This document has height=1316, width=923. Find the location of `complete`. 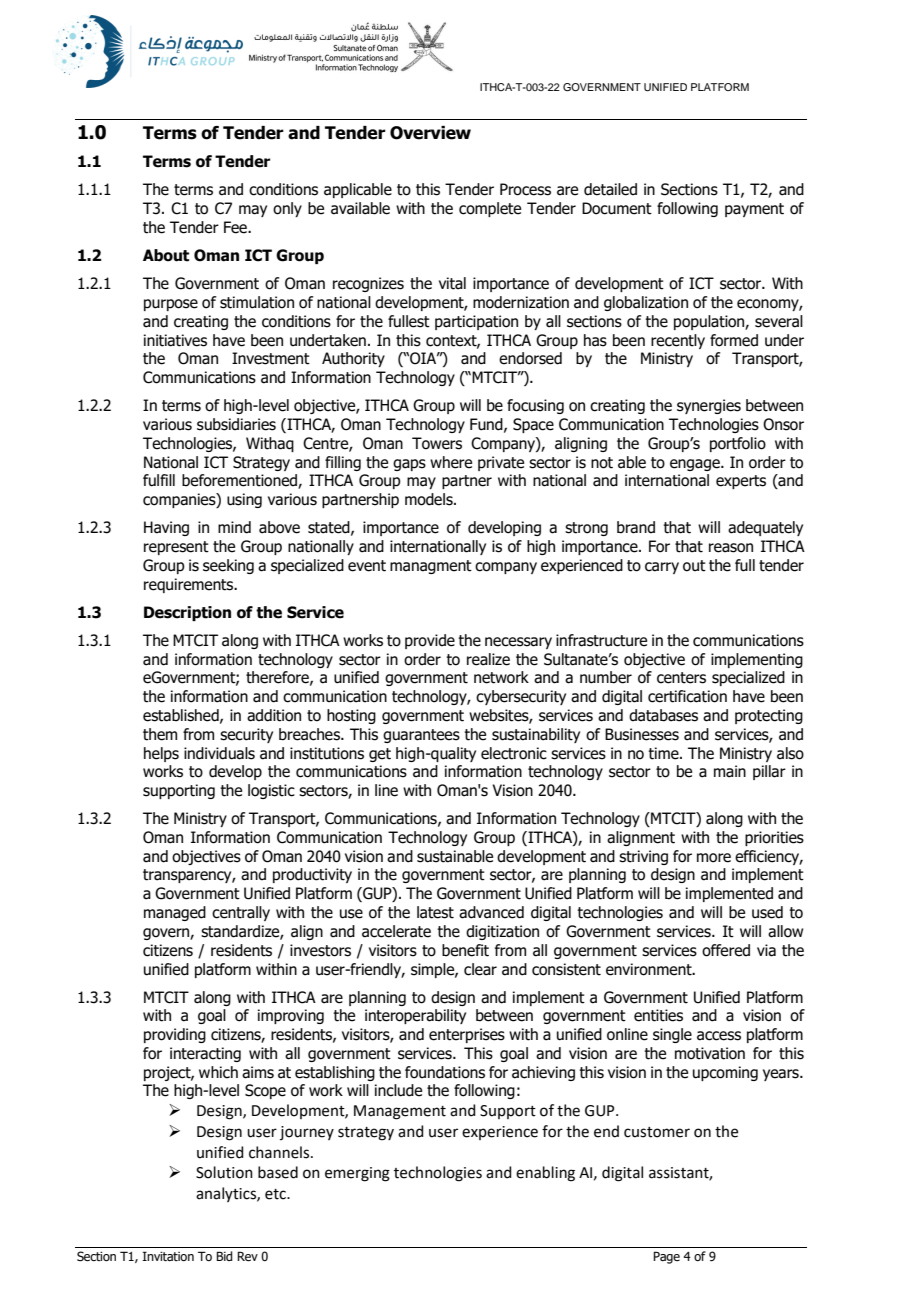

complete is located at coordinates (490, 209).
